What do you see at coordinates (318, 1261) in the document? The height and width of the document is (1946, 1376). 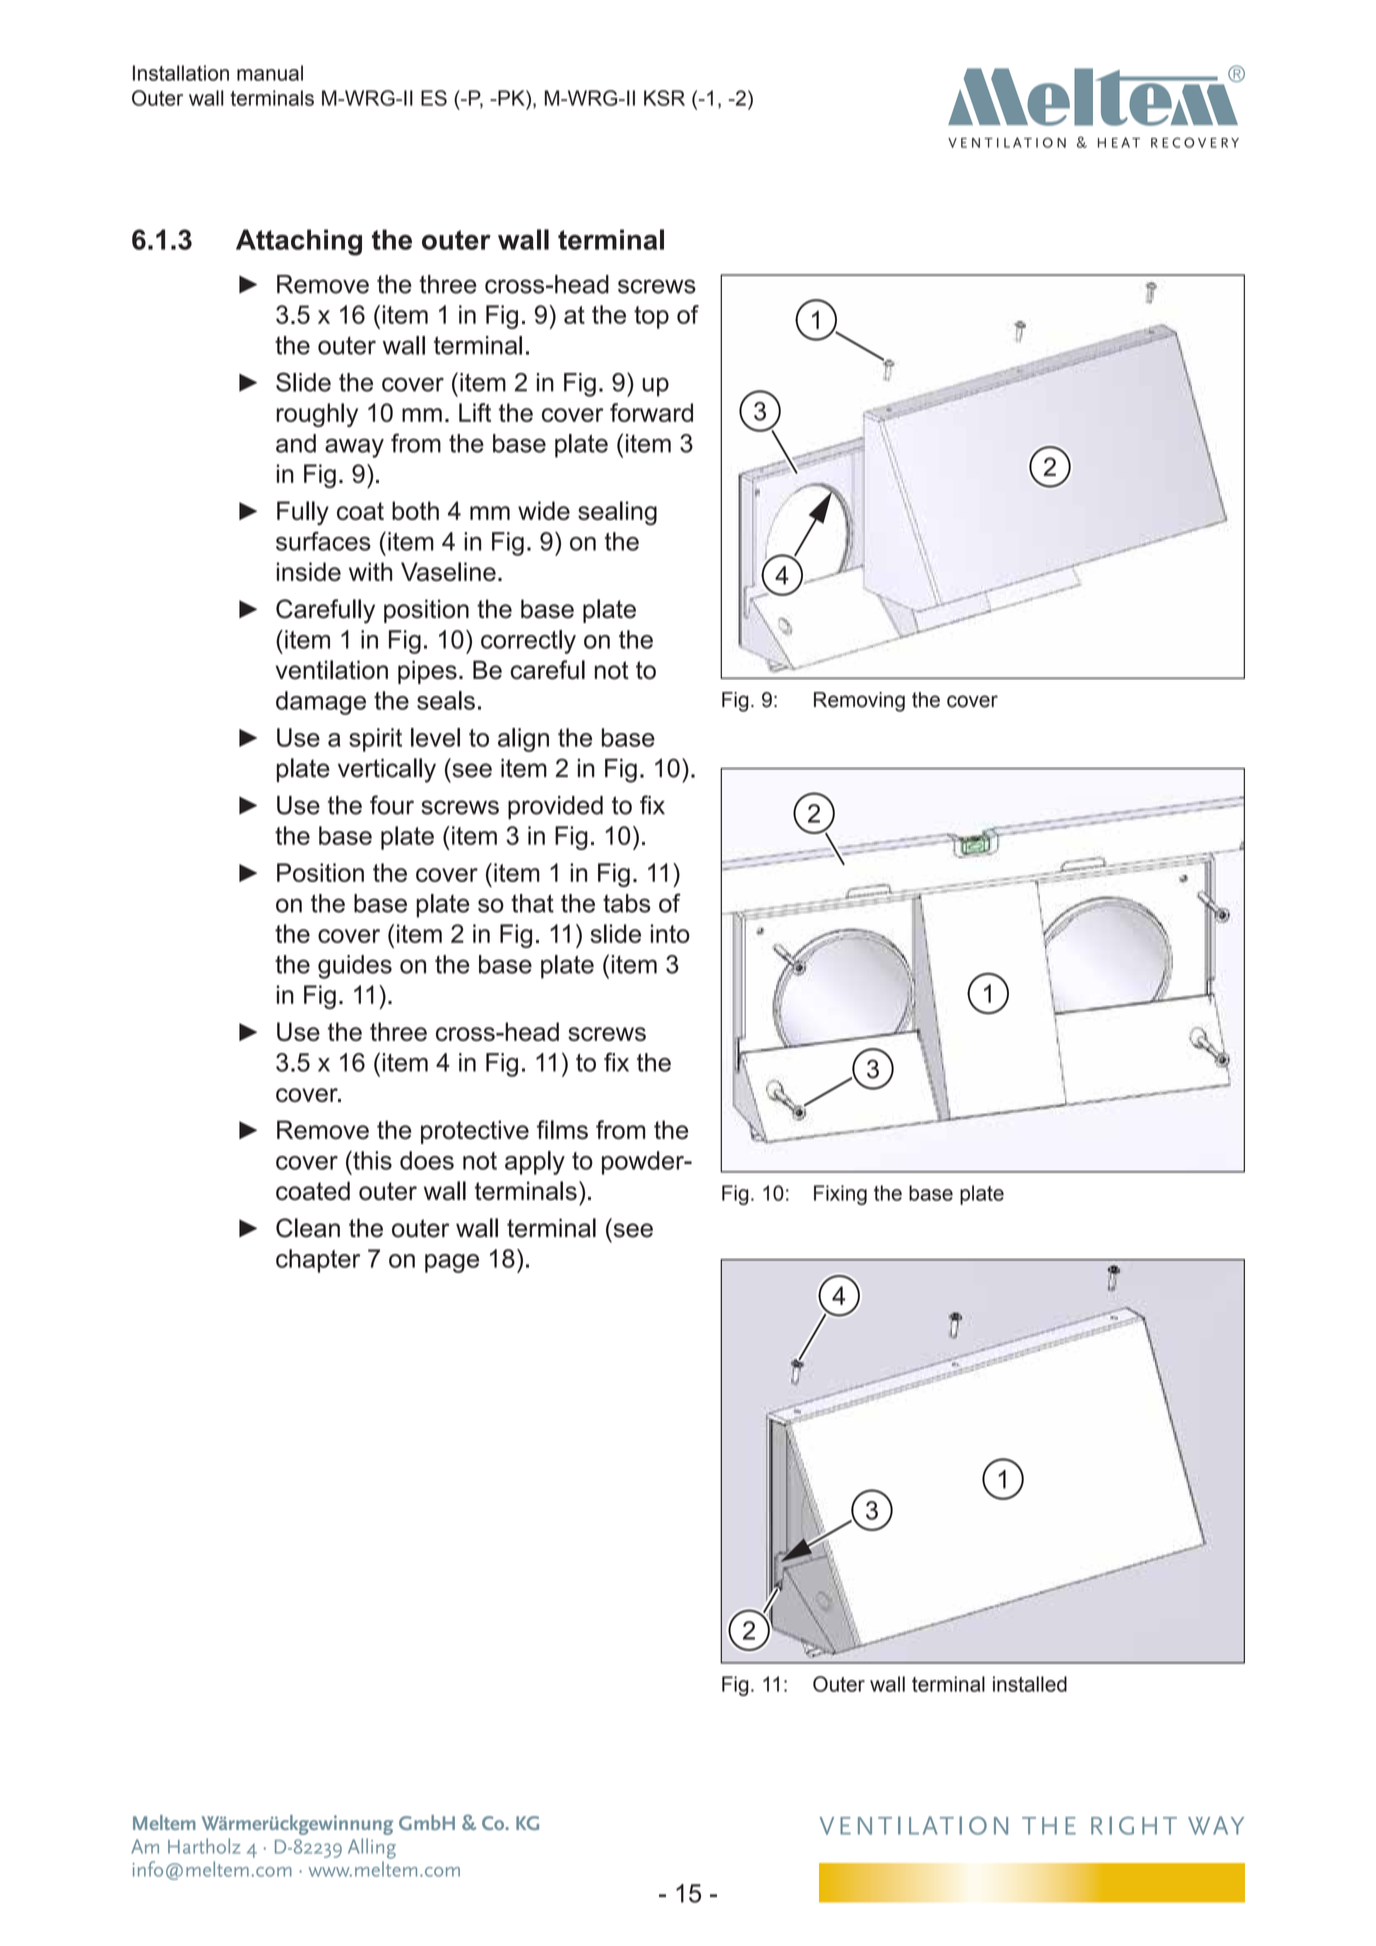 I see `chapter` at bounding box center [318, 1261].
